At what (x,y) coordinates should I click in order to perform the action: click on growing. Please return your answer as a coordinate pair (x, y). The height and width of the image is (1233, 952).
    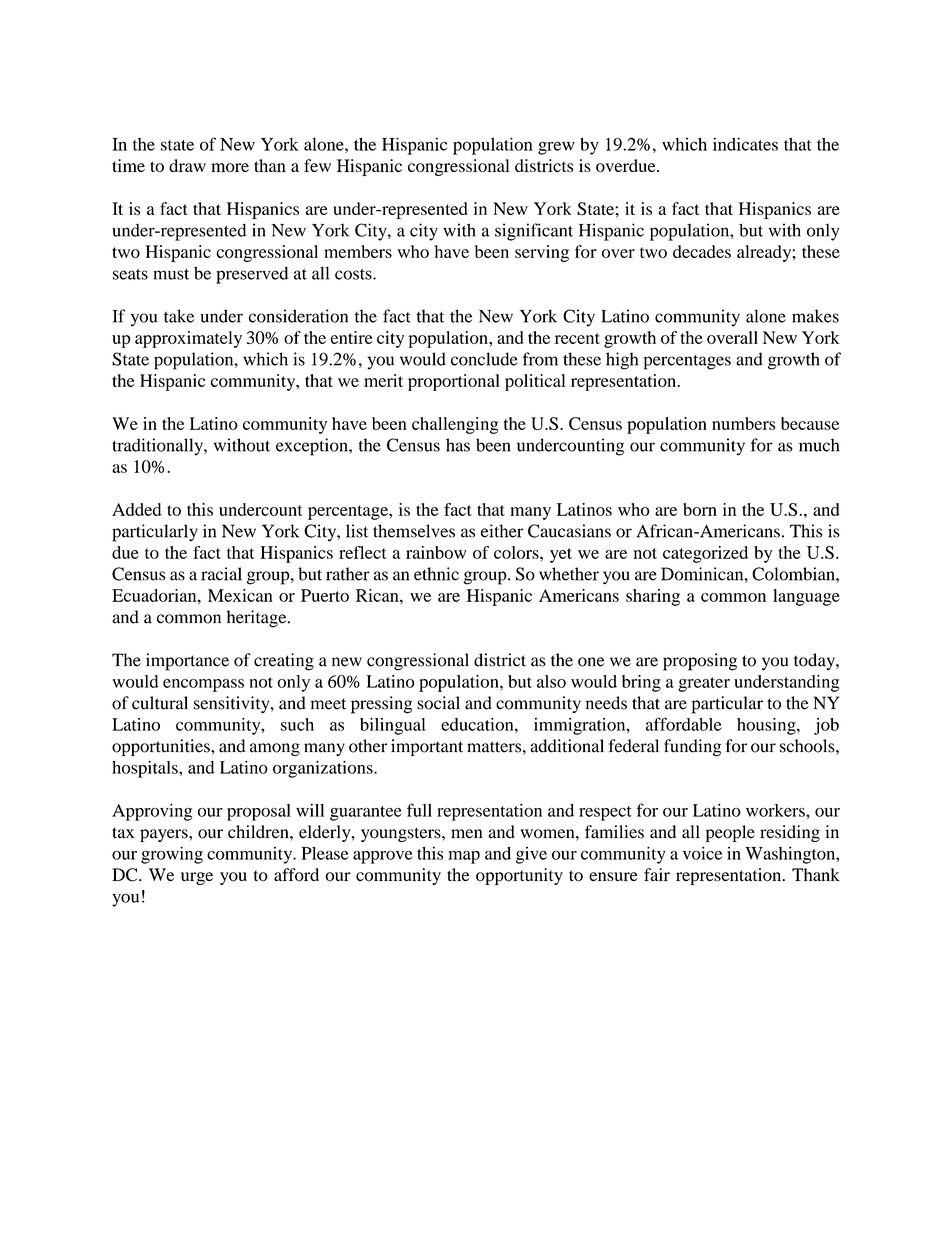
    Looking at the image, I should click on (172, 855).
